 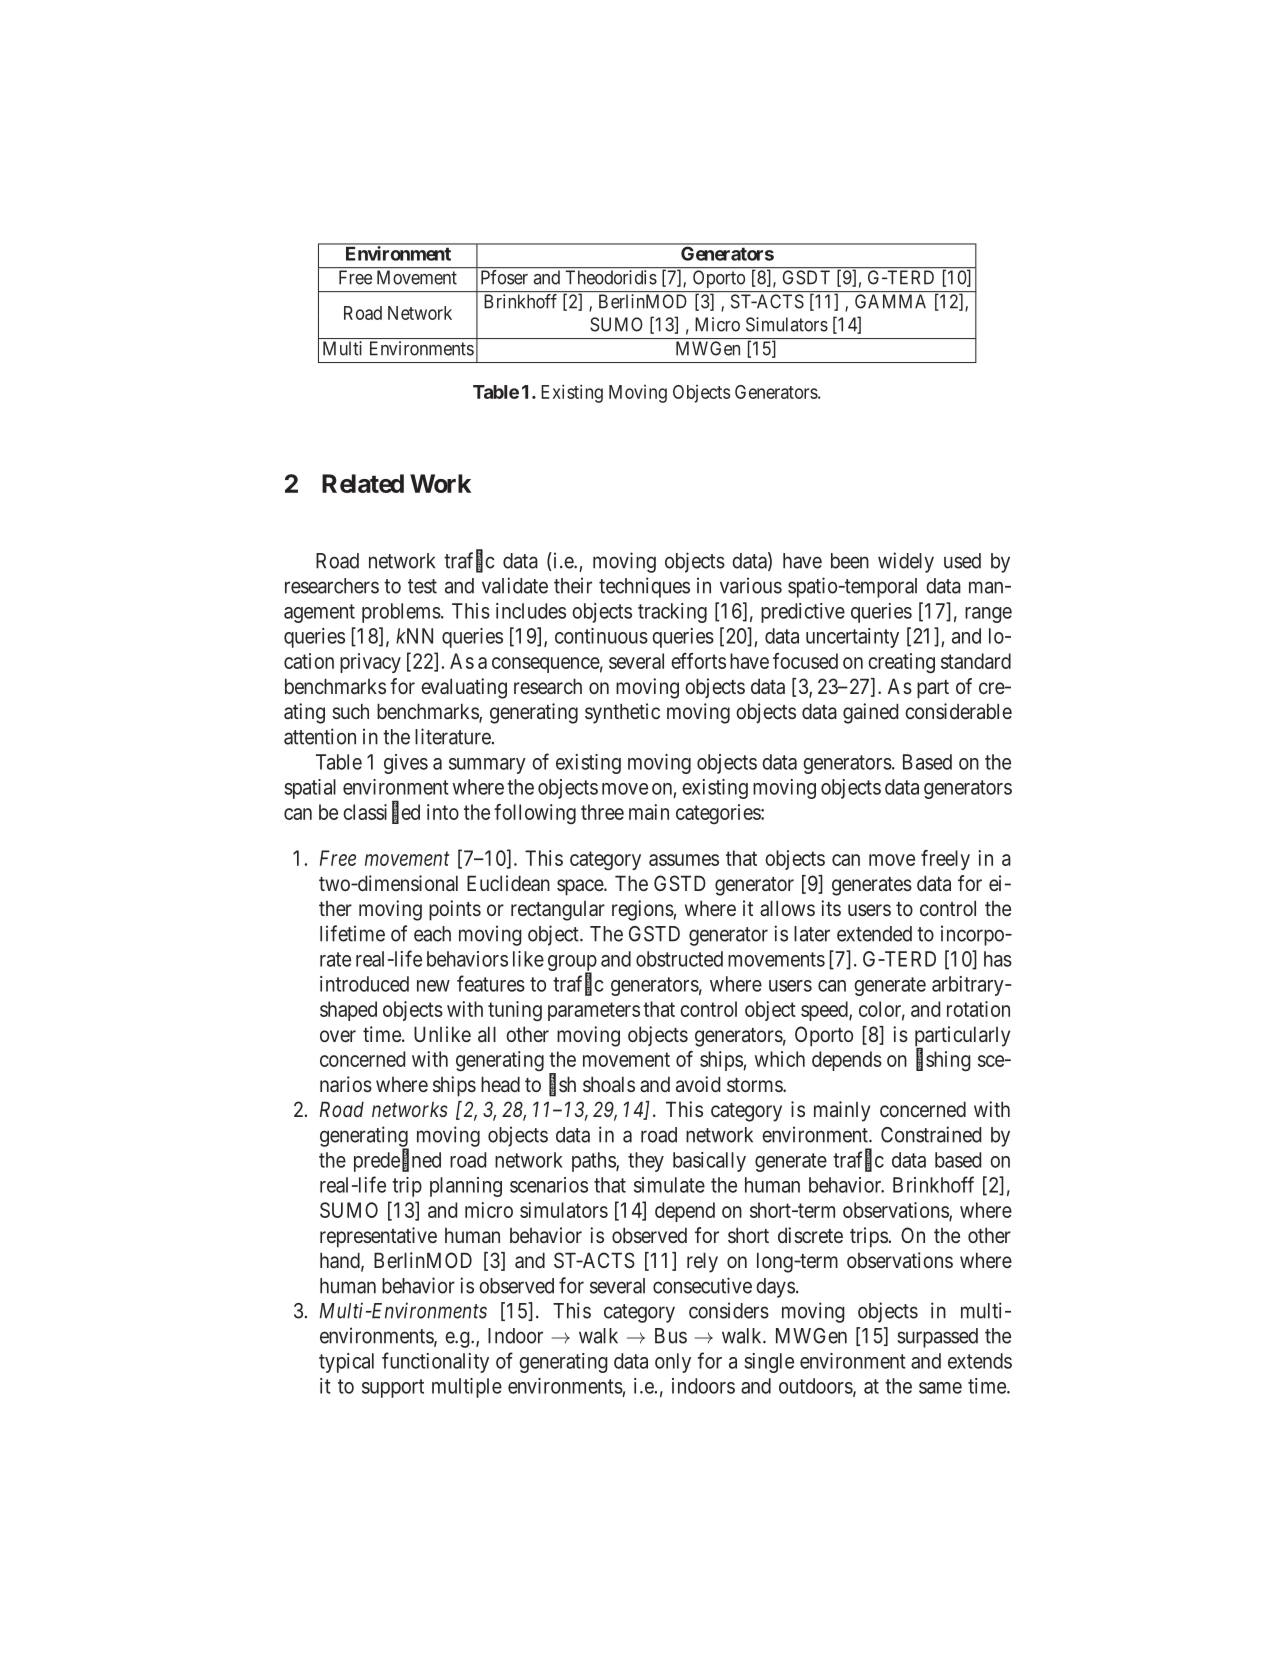 I want to click on support, so click(x=393, y=1388).
